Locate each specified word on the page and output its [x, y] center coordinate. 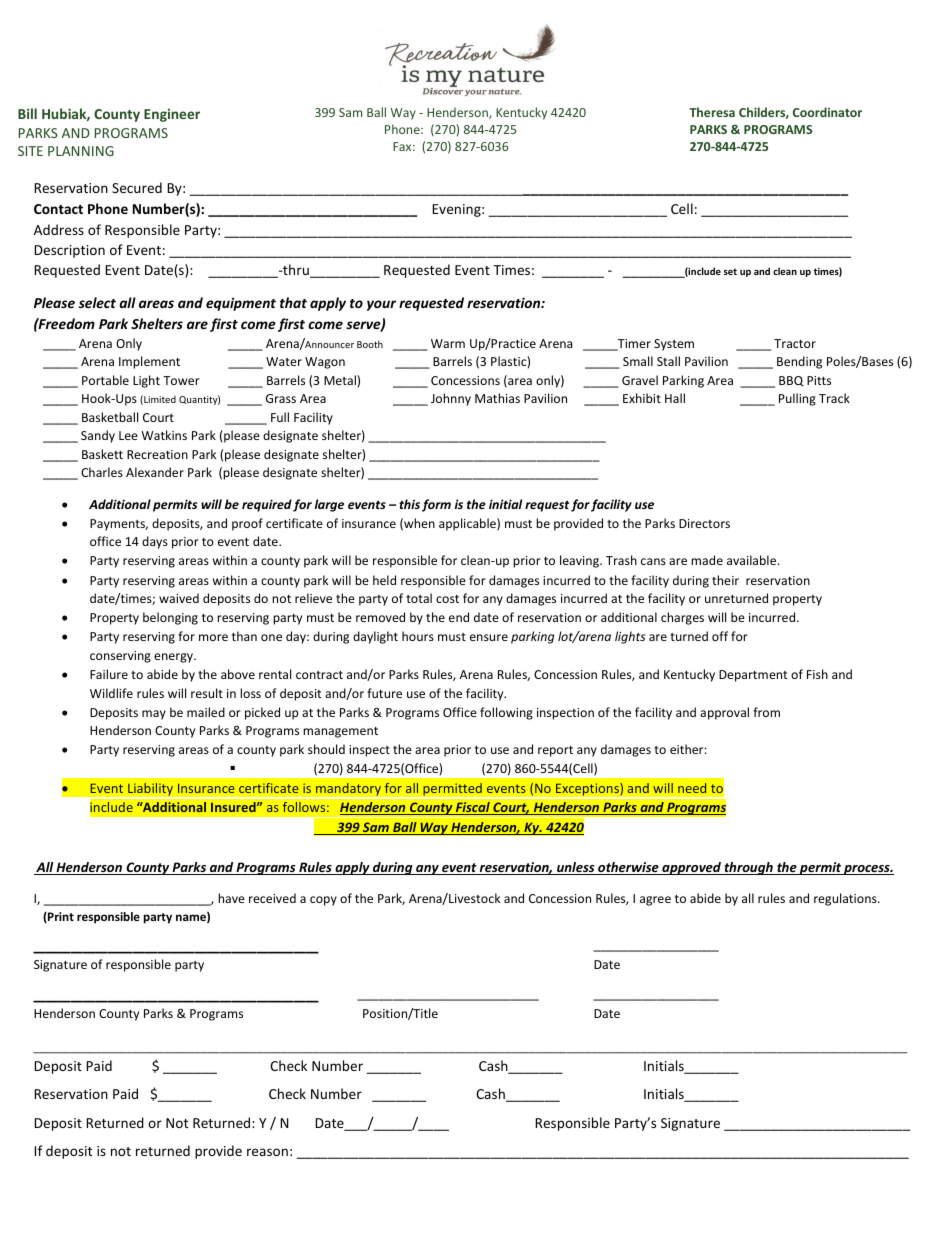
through [749, 868]
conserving [120, 657]
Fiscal [473, 808]
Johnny [451, 399]
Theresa [712, 112]
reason [267, 1152]
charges [682, 618]
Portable [105, 380]
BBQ [791, 381]
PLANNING [81, 151]
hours [418, 636]
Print [60, 917]
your [381, 305]
